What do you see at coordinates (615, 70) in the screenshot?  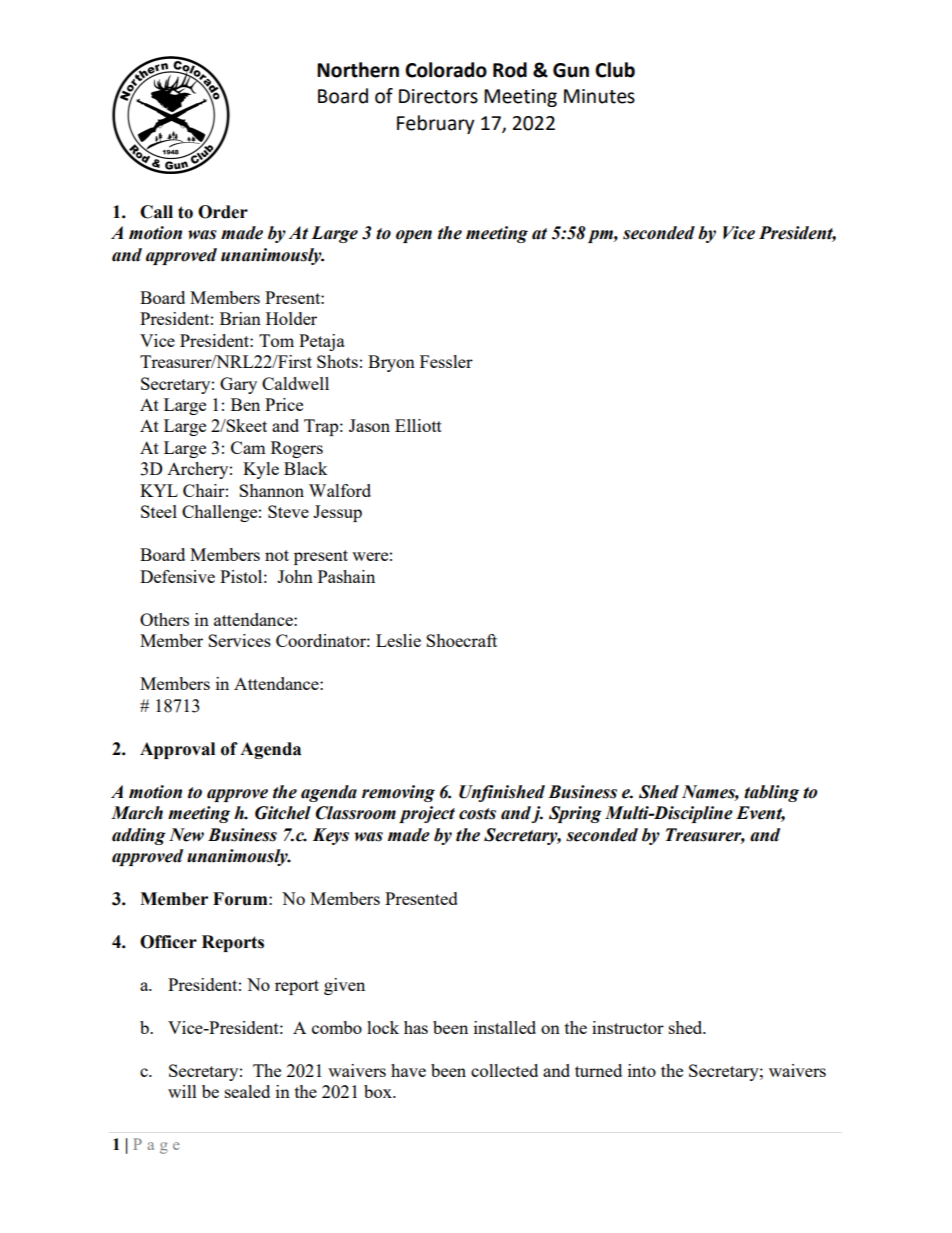 I see `Club` at bounding box center [615, 70].
